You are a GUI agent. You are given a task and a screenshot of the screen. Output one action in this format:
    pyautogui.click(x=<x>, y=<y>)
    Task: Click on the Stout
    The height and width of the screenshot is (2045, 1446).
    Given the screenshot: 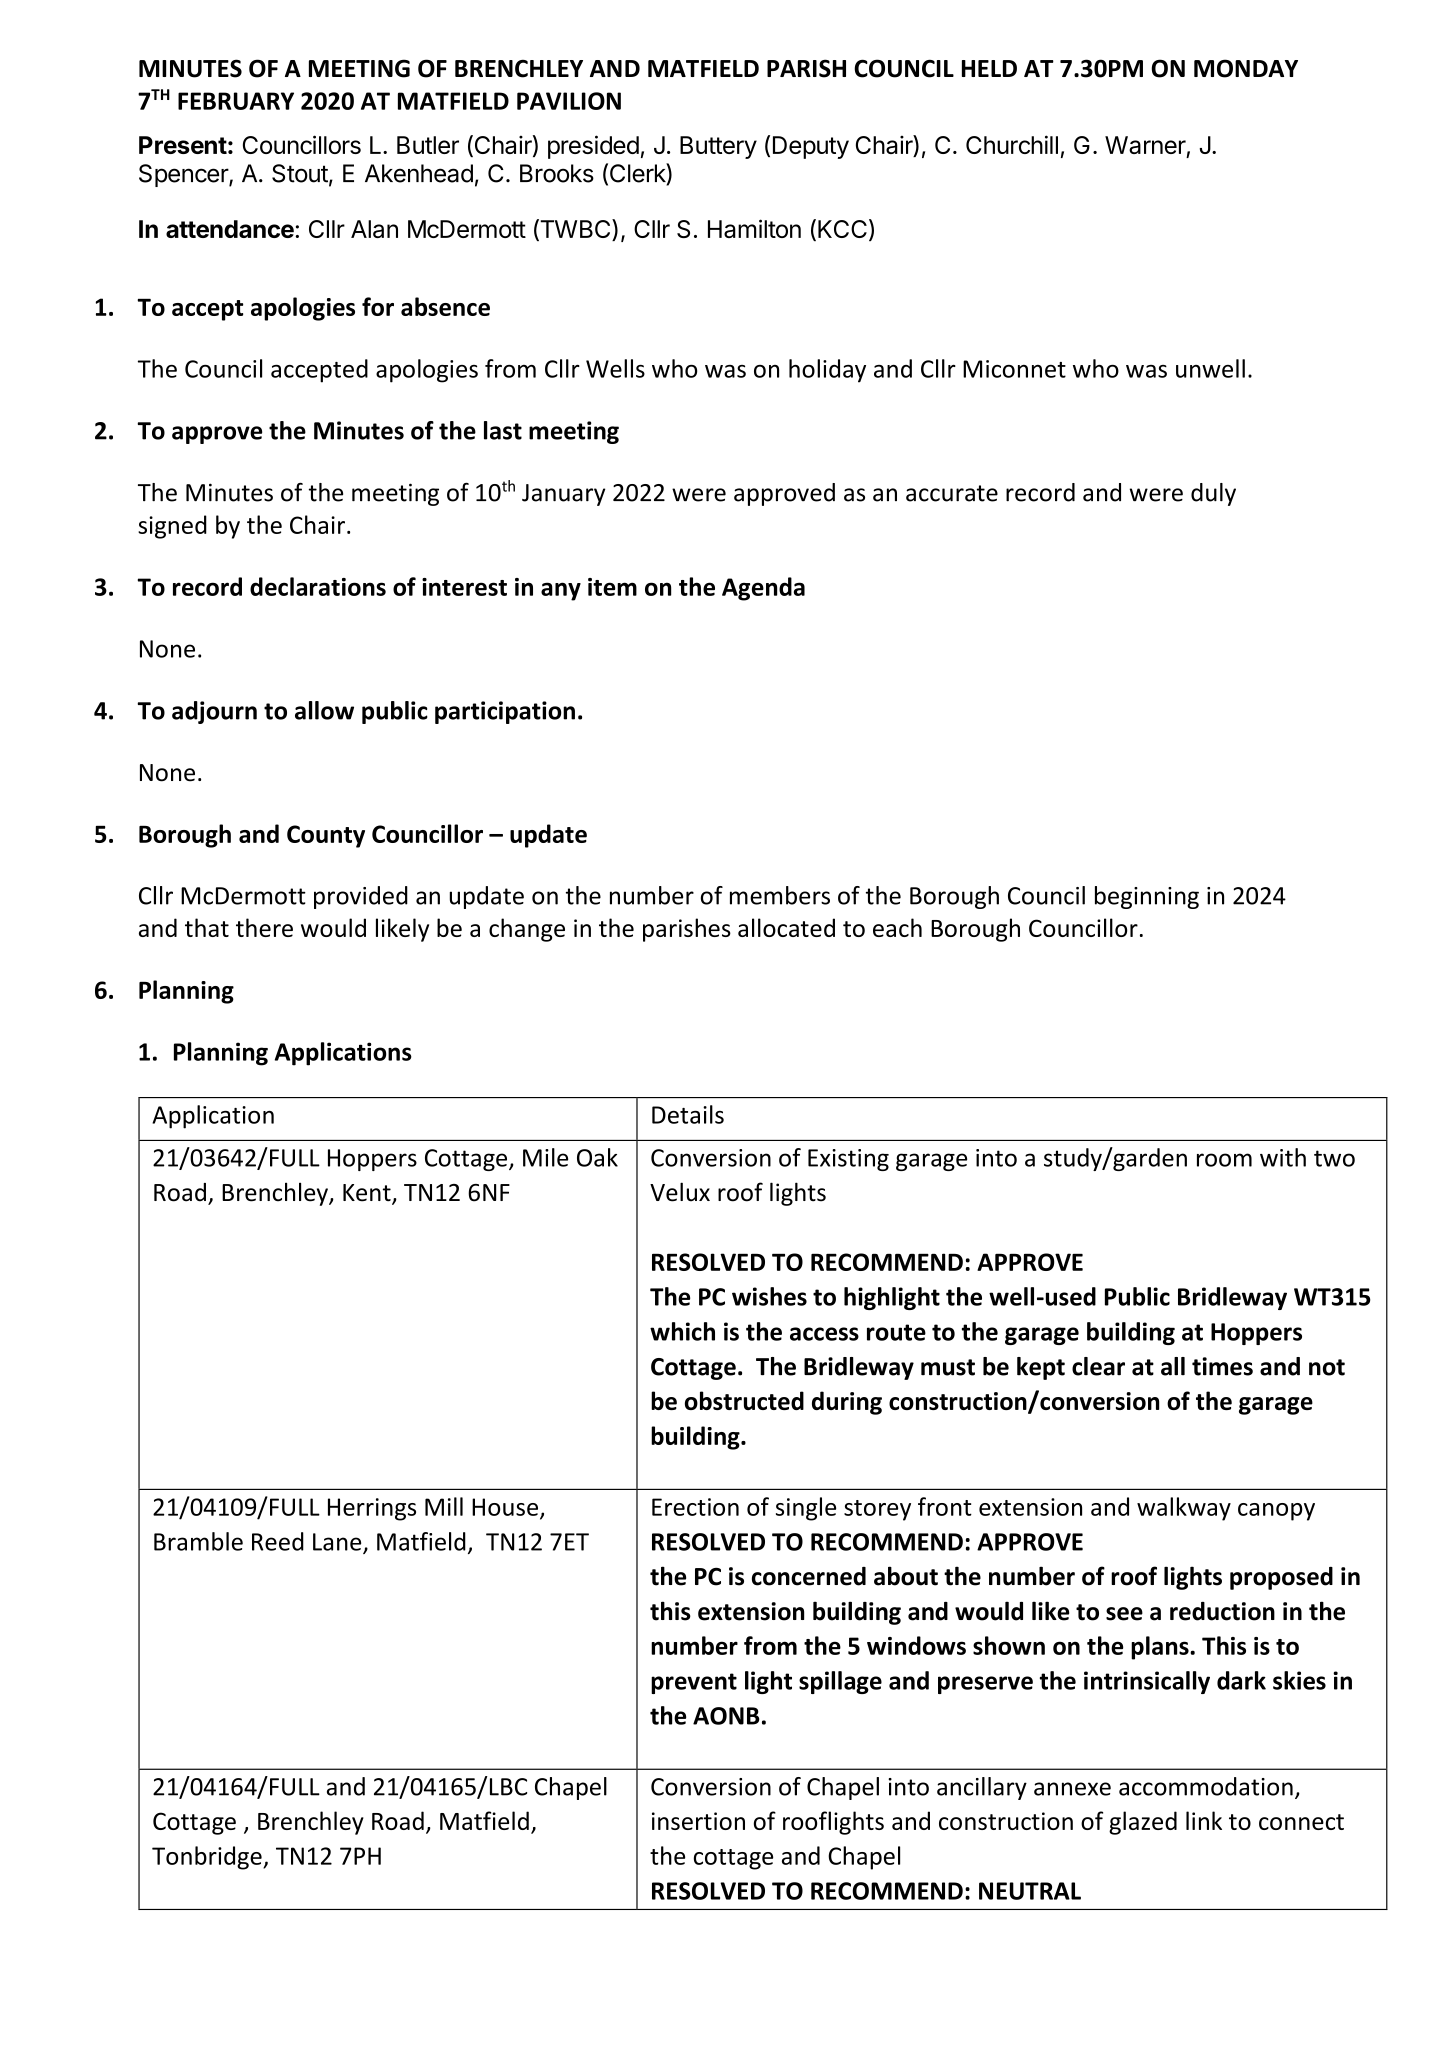 What is the action you would take?
    pyautogui.click(x=300, y=173)
